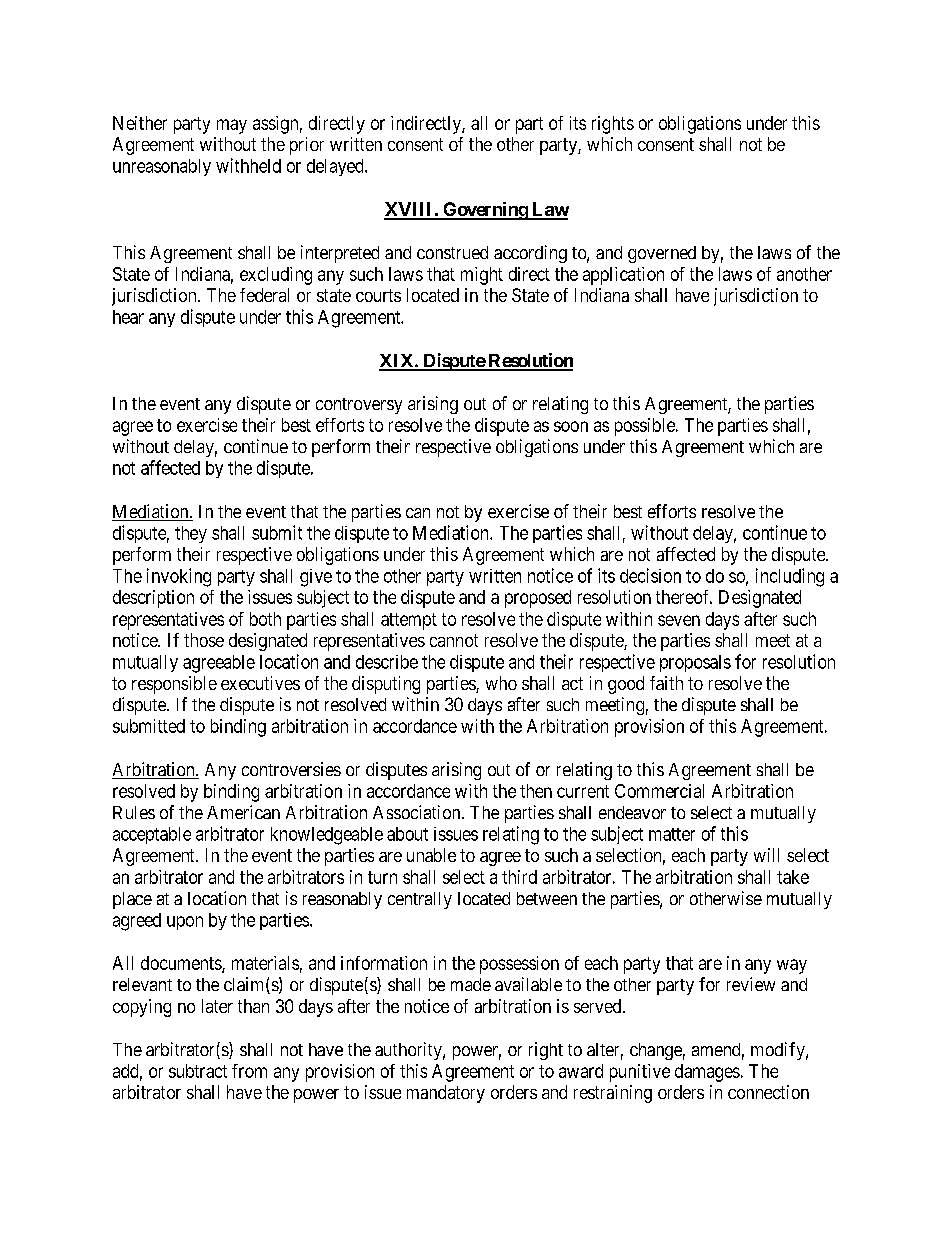 The width and height of the screenshot is (952, 1233). Describe the element at coordinates (198, 1071) in the screenshot. I see `subtract` at that location.
